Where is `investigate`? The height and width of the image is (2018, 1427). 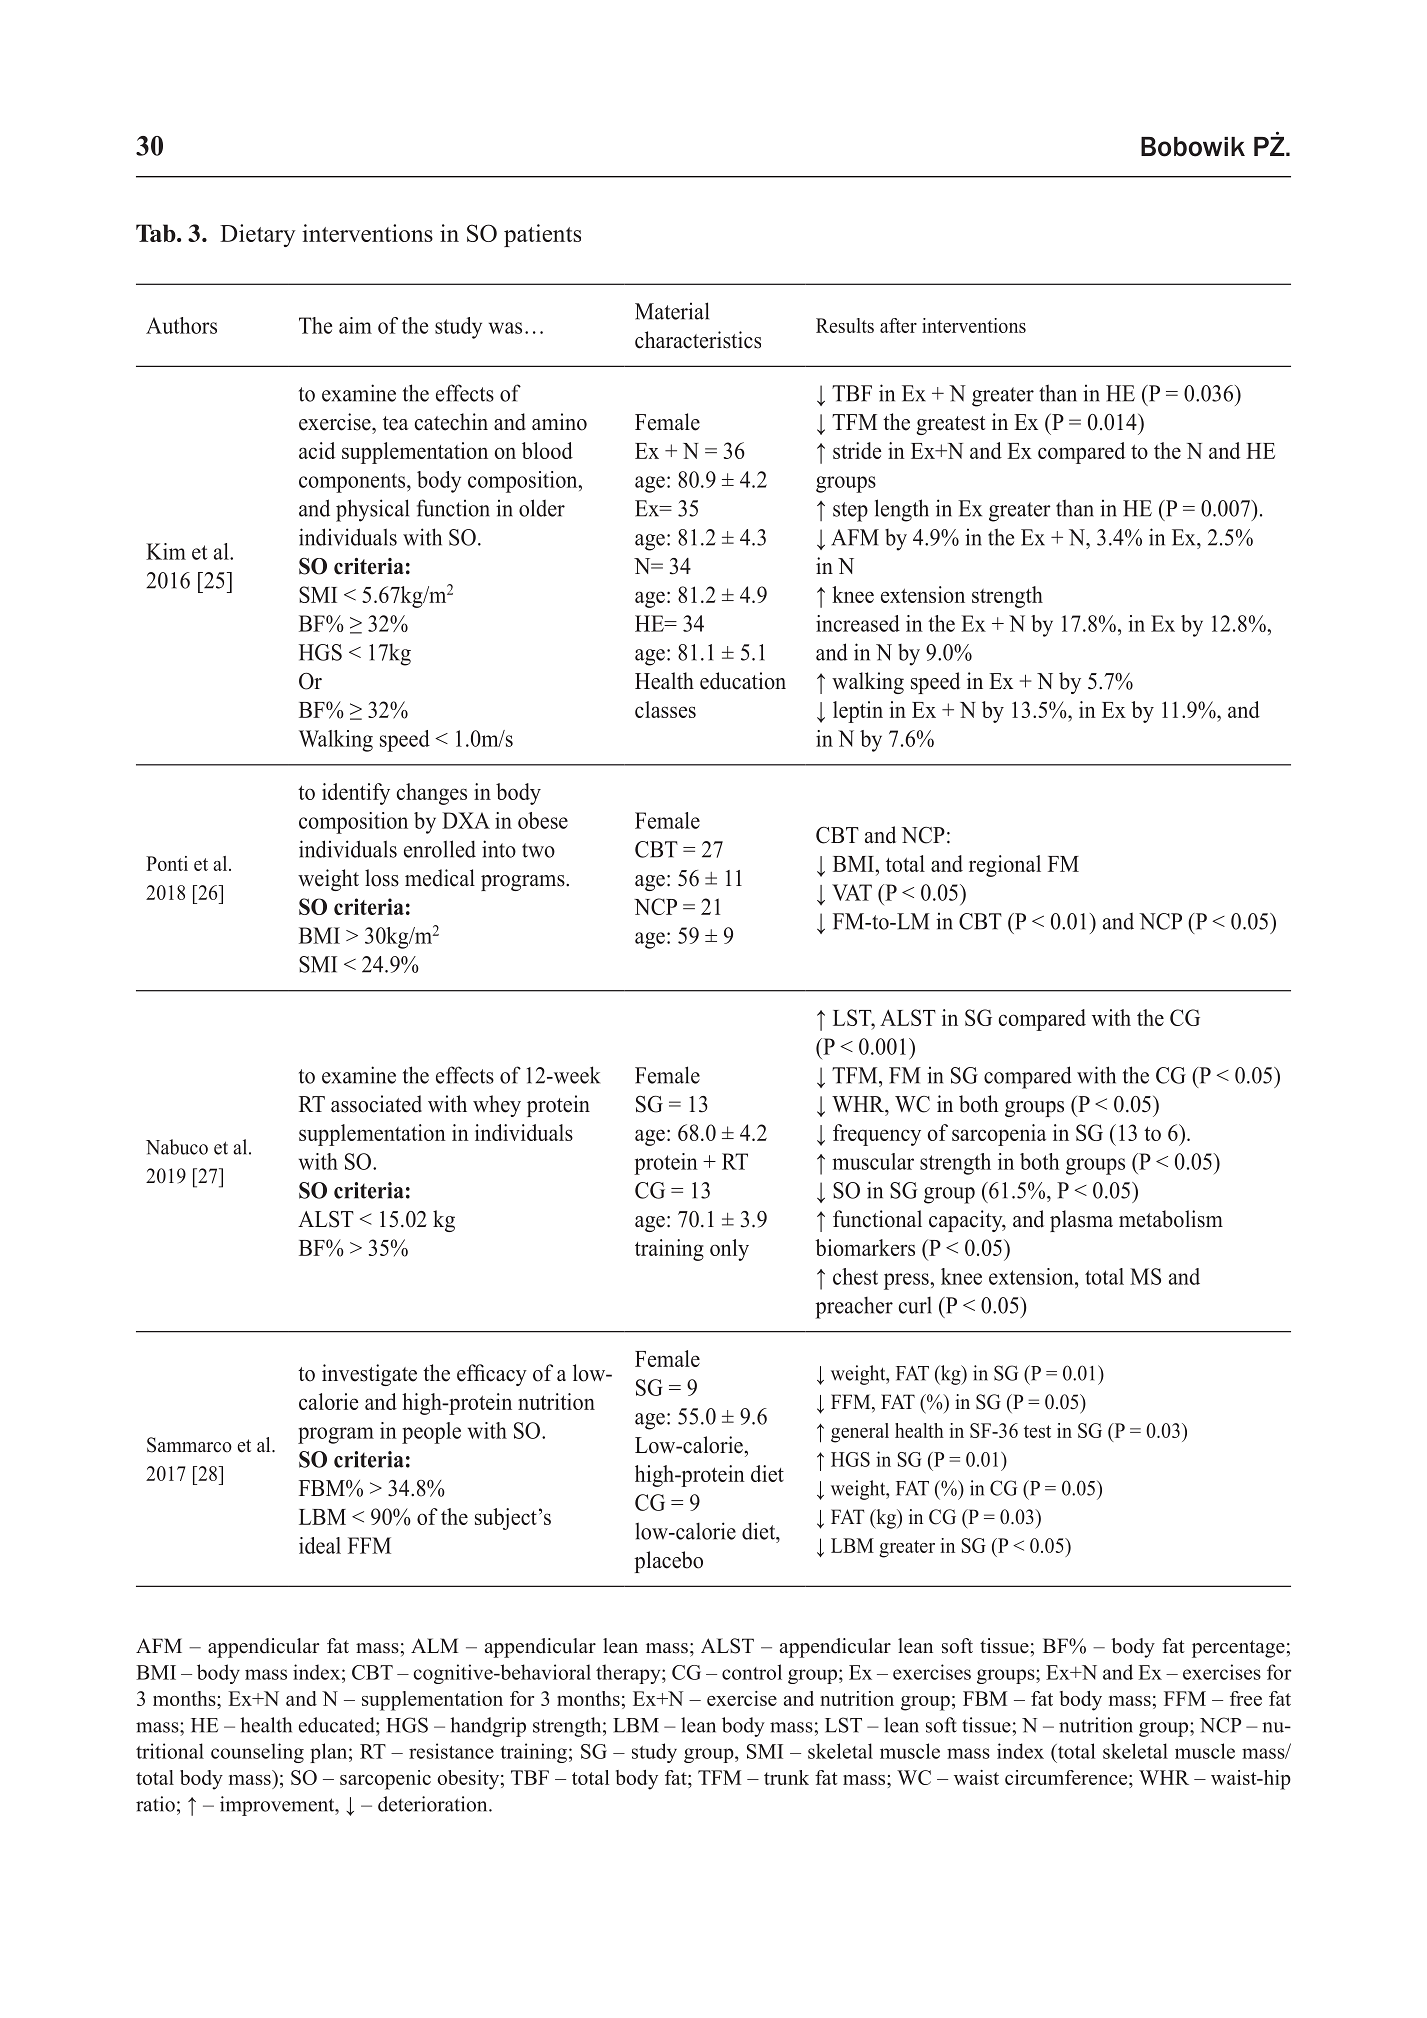
investigate is located at coordinates (369, 1375).
